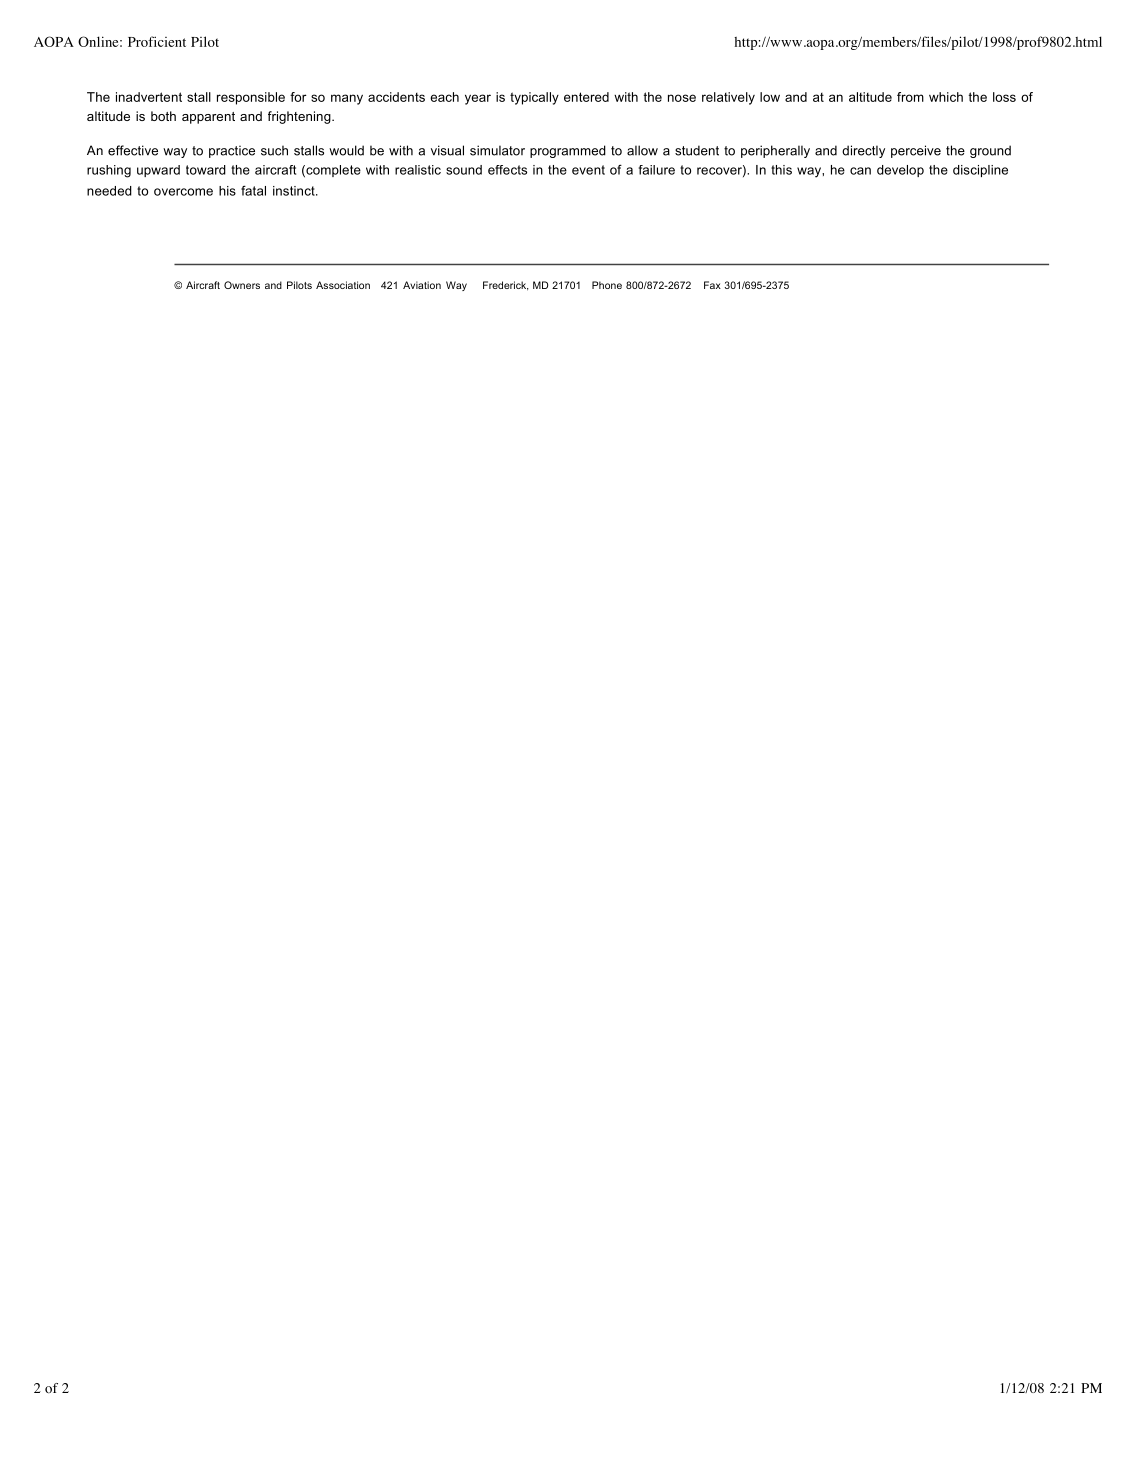  What do you see at coordinates (242, 285) in the page?
I see `Owners` at bounding box center [242, 285].
